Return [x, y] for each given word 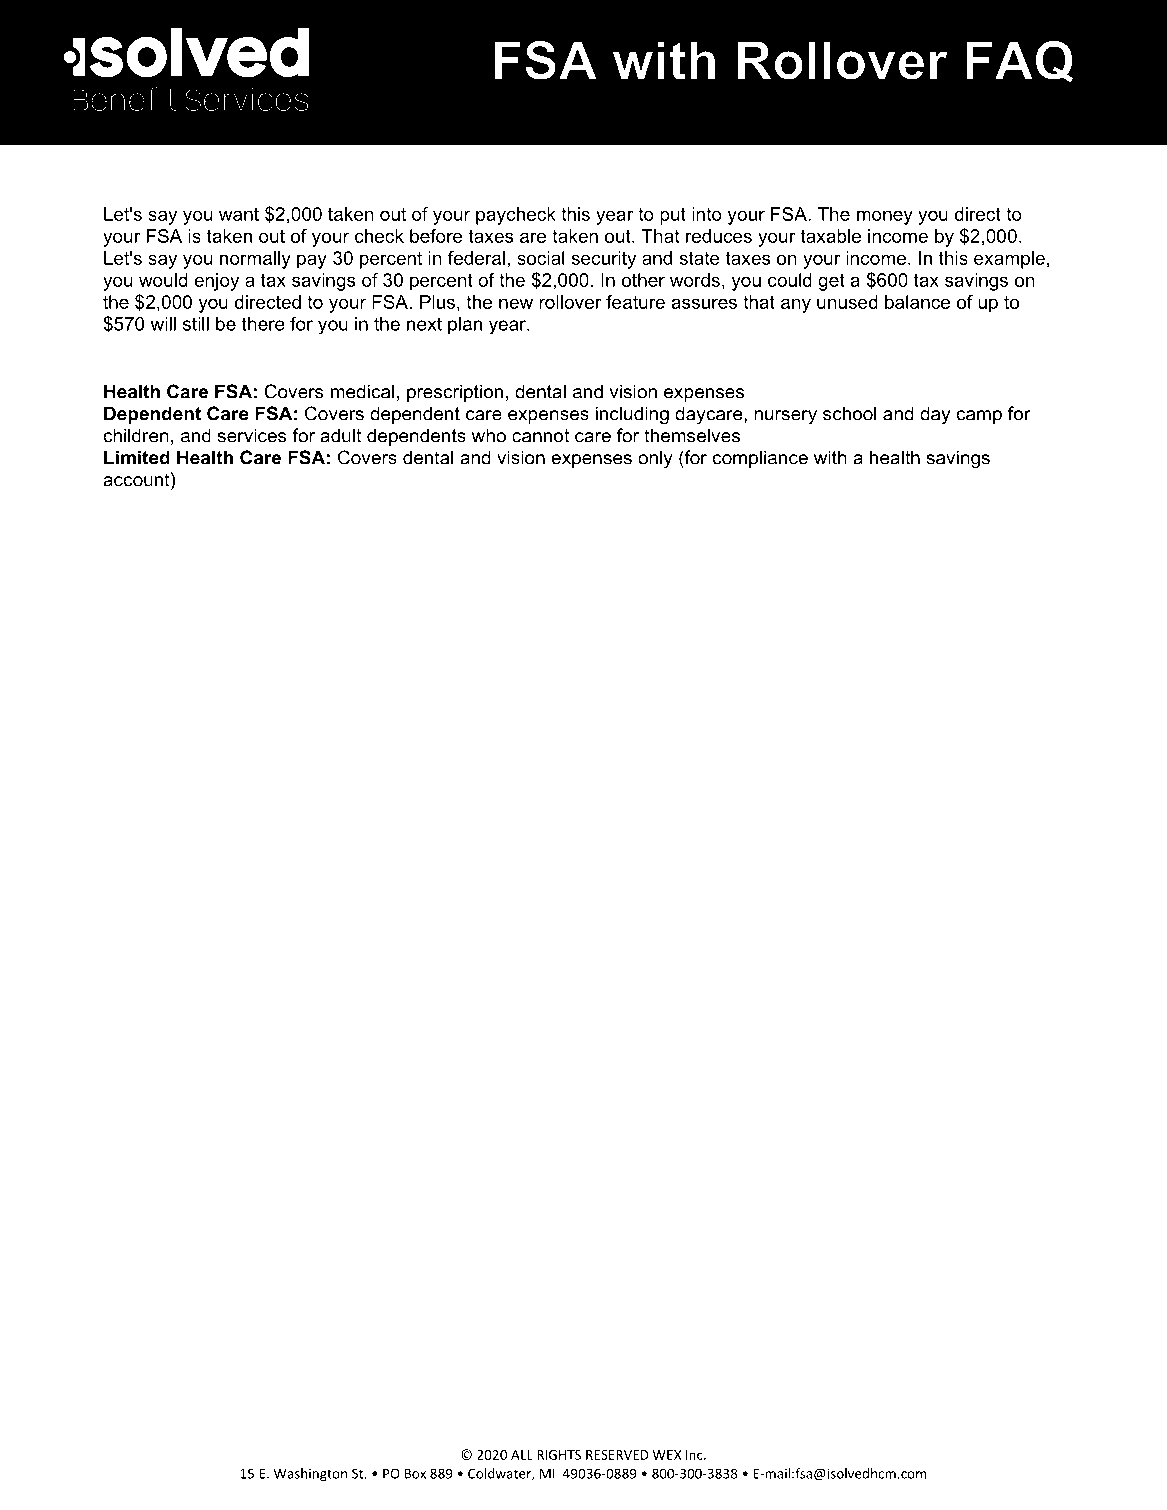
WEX [666, 1455]
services [252, 435]
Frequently [181, 94]
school [849, 413]
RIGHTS [559, 1455]
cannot [540, 436]
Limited [137, 457]
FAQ [1020, 61]
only [655, 459]
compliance [760, 459]
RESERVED [617, 1455]
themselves [692, 435]
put [673, 216]
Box [415, 1474]
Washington [310, 1474]
